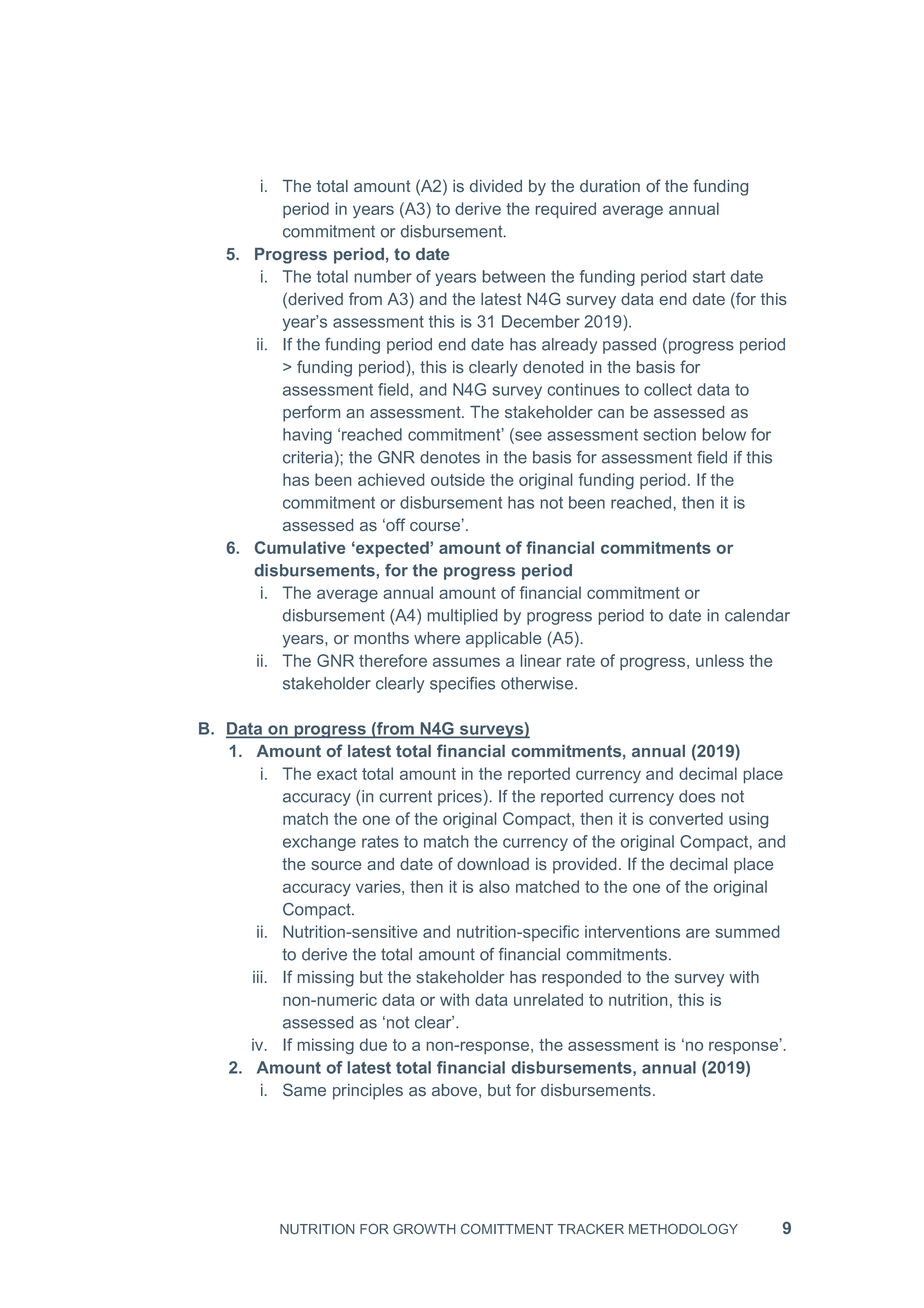  What do you see at coordinates (383, 276) in the screenshot?
I see `number` at bounding box center [383, 276].
